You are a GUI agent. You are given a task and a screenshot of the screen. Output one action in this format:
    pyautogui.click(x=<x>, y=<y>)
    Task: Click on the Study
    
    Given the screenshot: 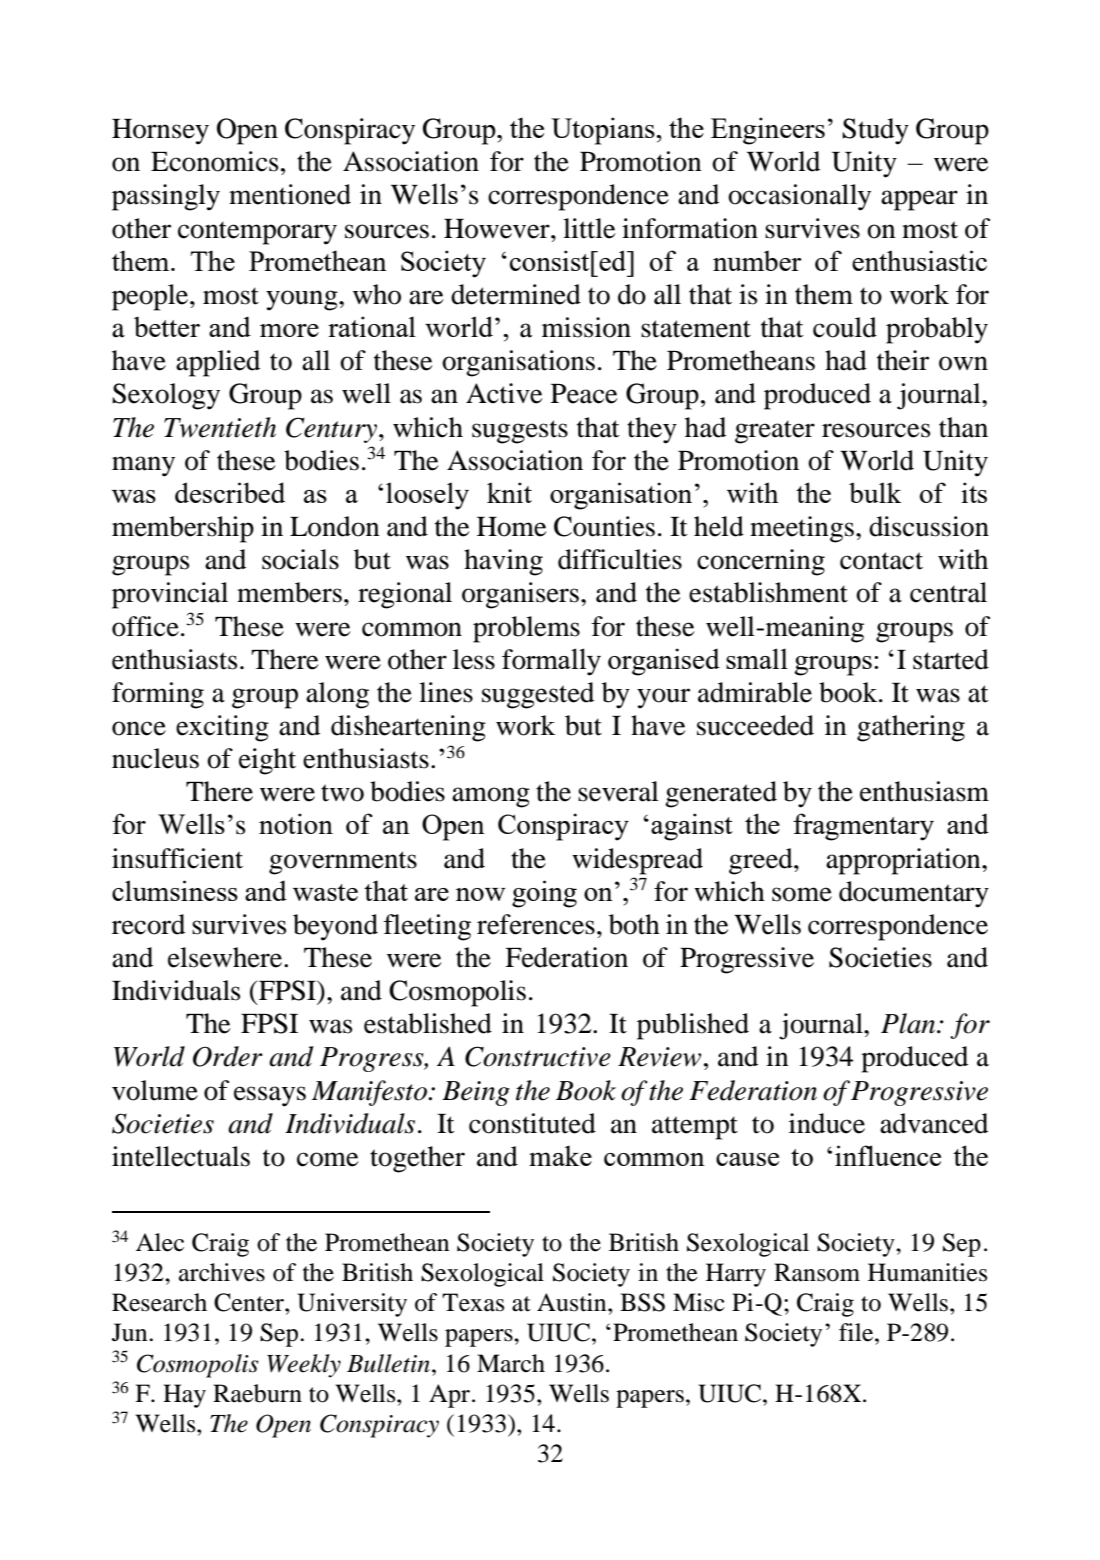 What is the action you would take?
    pyautogui.click(x=875, y=131)
